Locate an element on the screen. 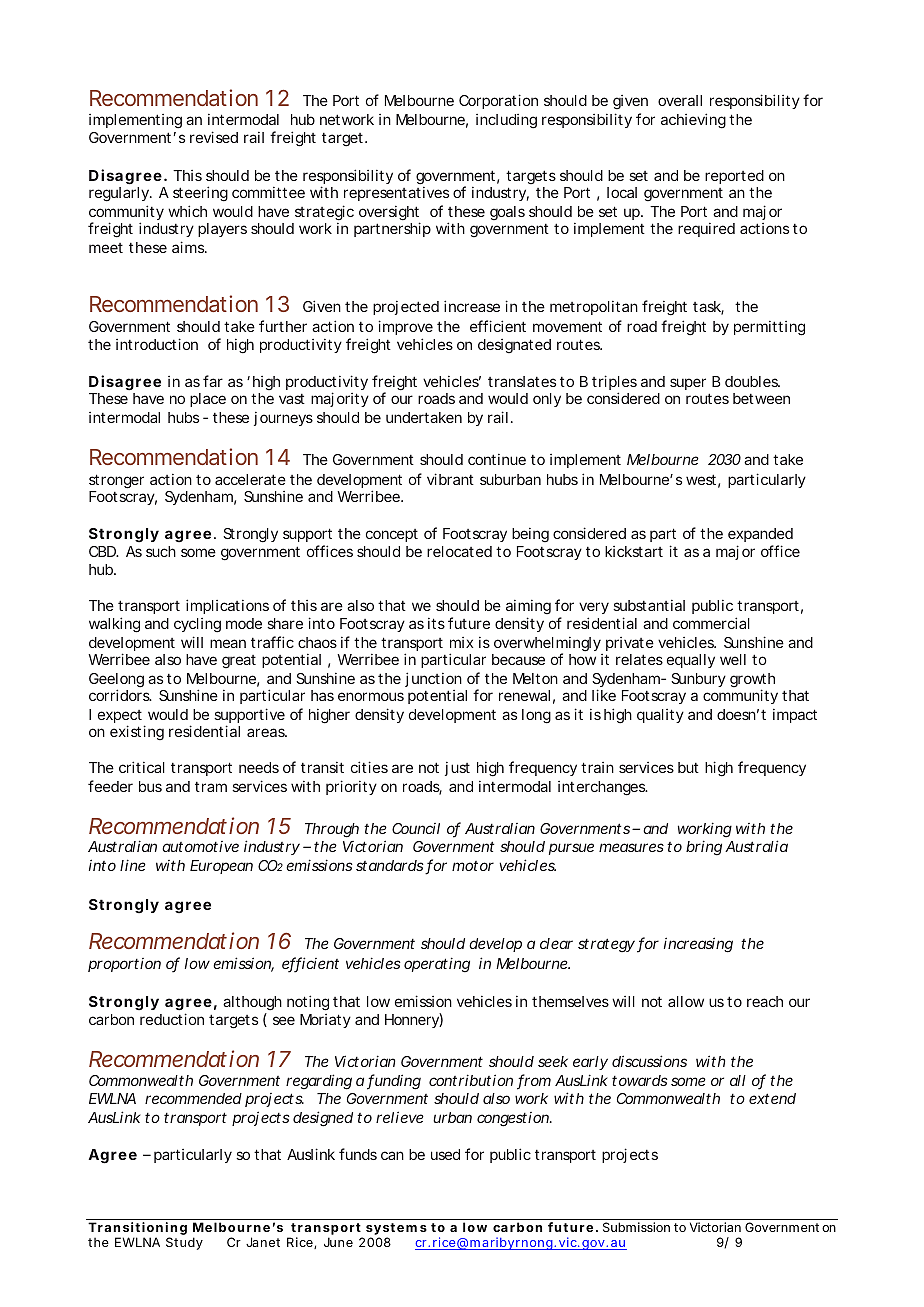 The height and width of the screenshot is (1307, 924). overall is located at coordinates (680, 100).
